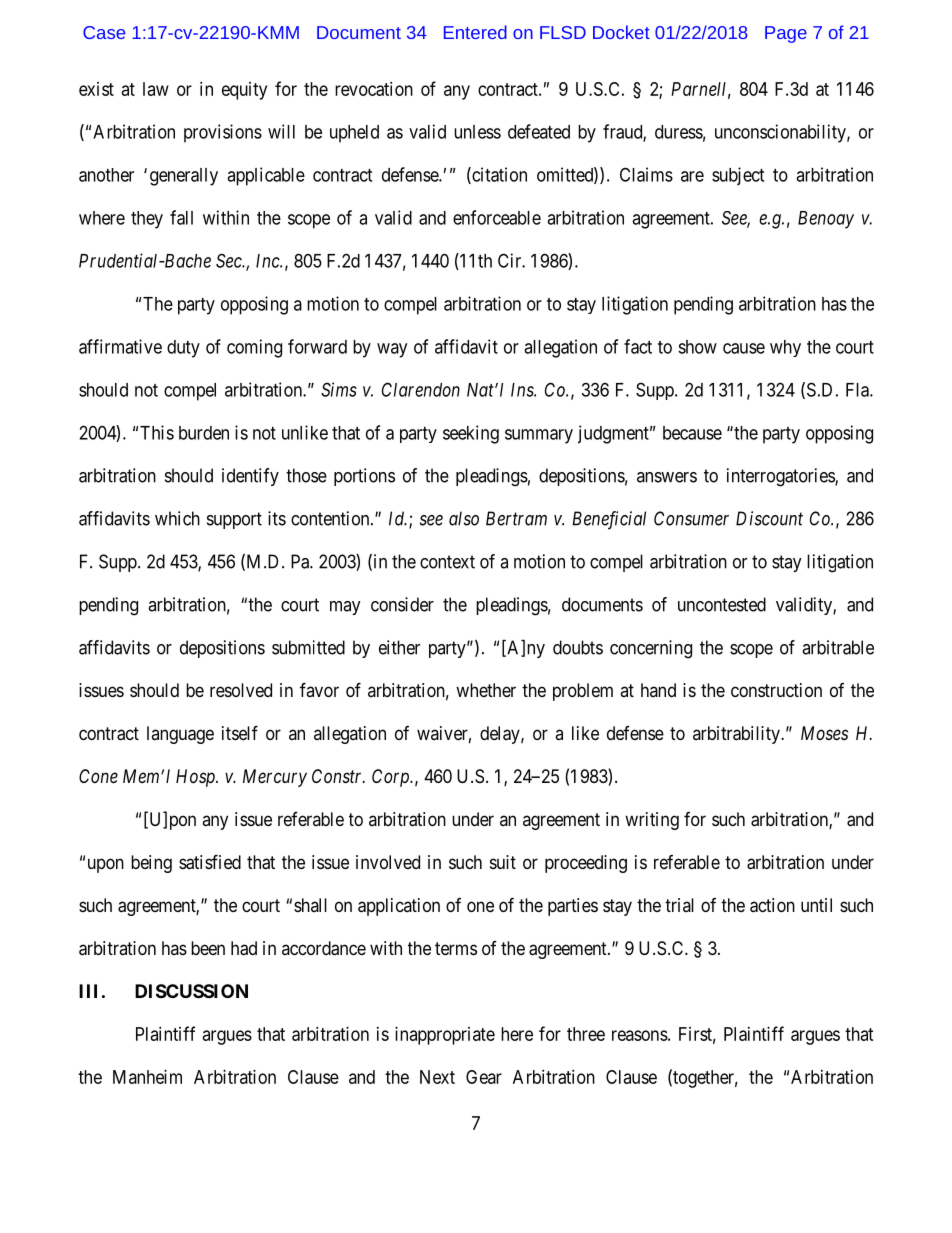 The height and width of the screenshot is (1233, 952). Describe the element at coordinates (156, 89) in the screenshot. I see `law` at that location.
